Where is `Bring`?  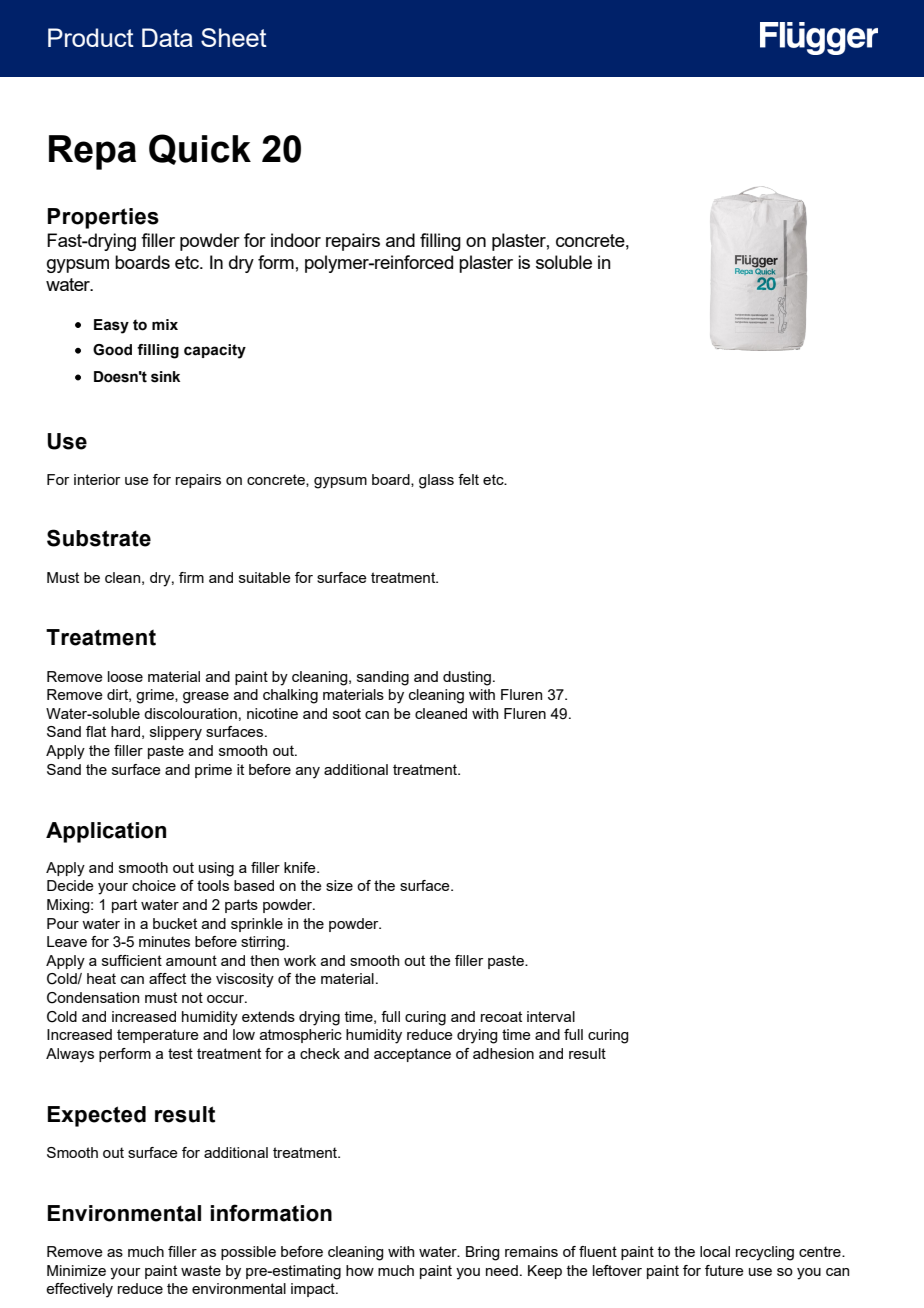
Bring is located at coordinates (483, 1253).
